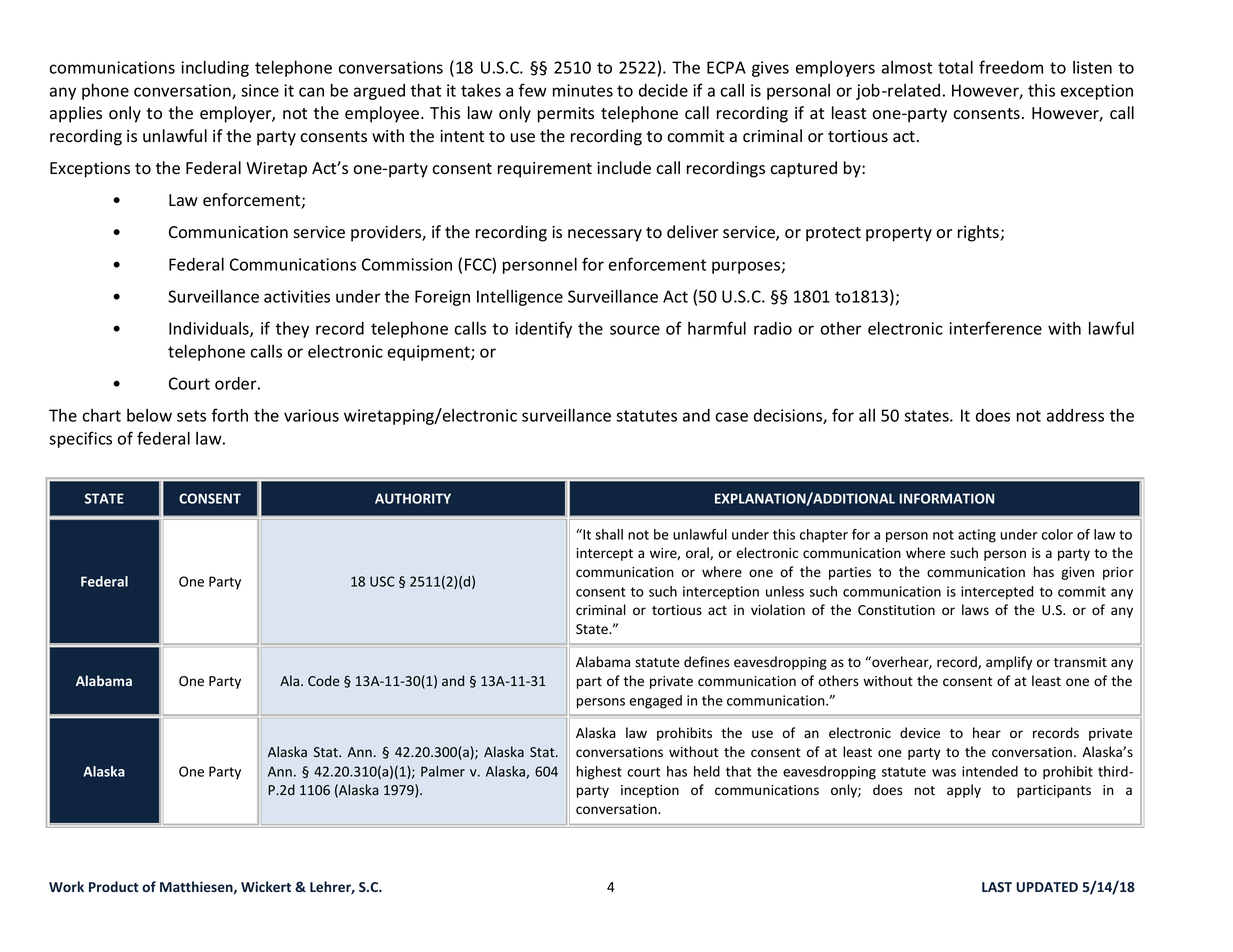  What do you see at coordinates (114, 886) in the screenshot?
I see `Product` at bounding box center [114, 886].
